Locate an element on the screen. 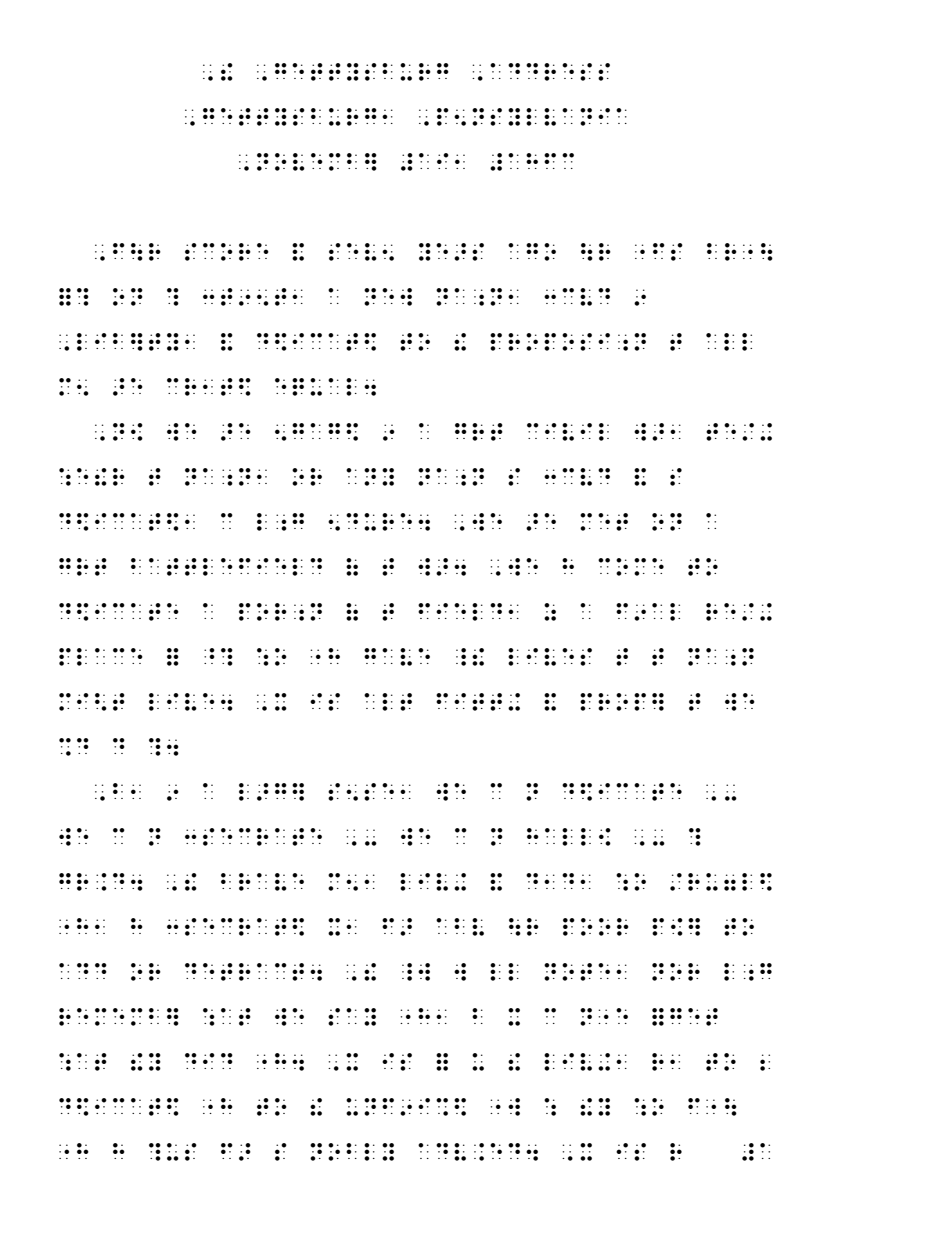 The width and height of the screenshot is (952, 1233). DID is located at coordinates (209, 1061).
